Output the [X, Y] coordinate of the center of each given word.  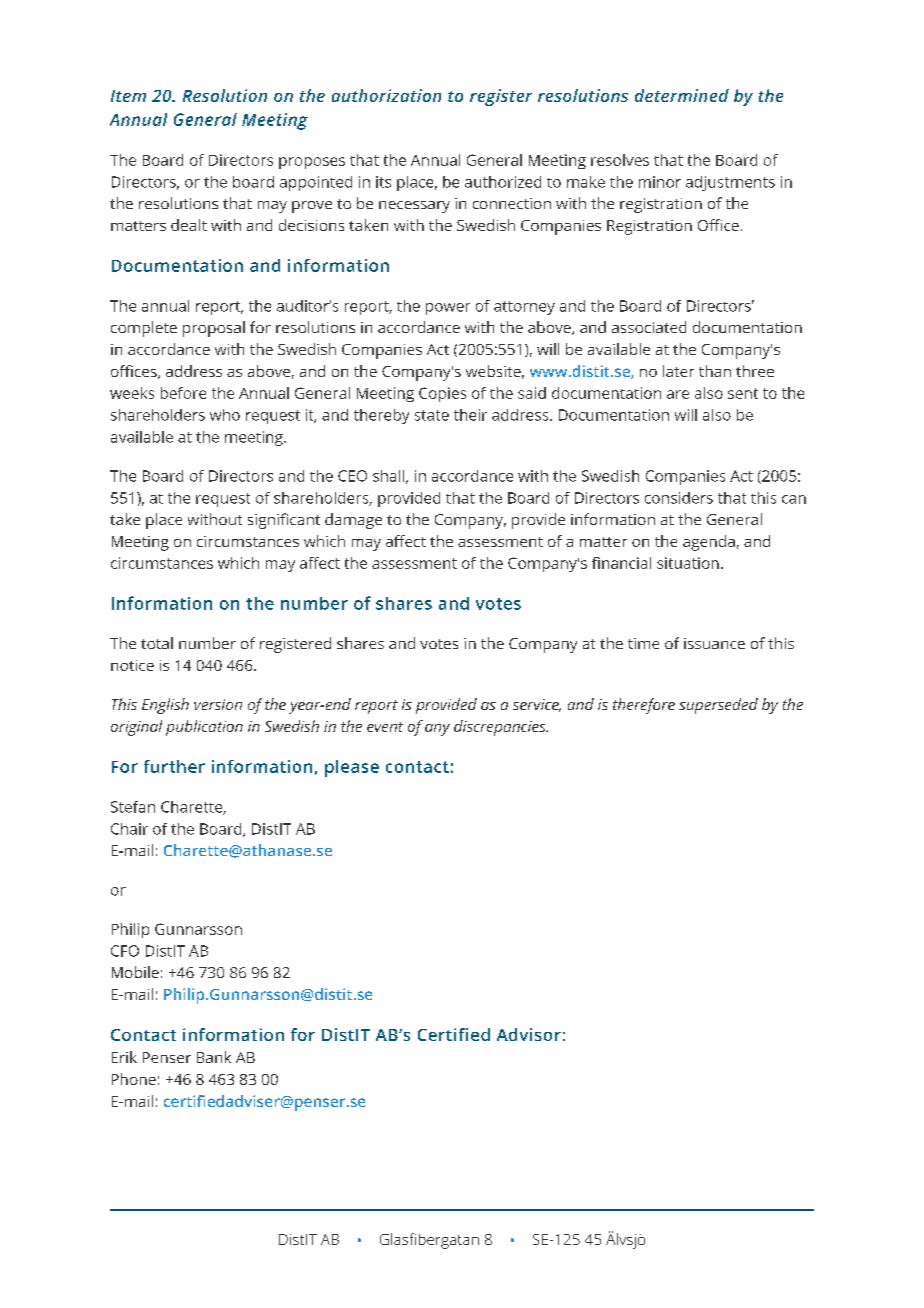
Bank [214, 1057]
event [385, 727]
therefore [644, 706]
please [352, 768]
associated [649, 327]
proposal [214, 329]
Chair [129, 829]
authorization [386, 95]
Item [128, 96]
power [448, 309]
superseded [718, 706]
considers [679, 498]
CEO [352, 476]
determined [682, 95]
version [218, 704]
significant [284, 521]
